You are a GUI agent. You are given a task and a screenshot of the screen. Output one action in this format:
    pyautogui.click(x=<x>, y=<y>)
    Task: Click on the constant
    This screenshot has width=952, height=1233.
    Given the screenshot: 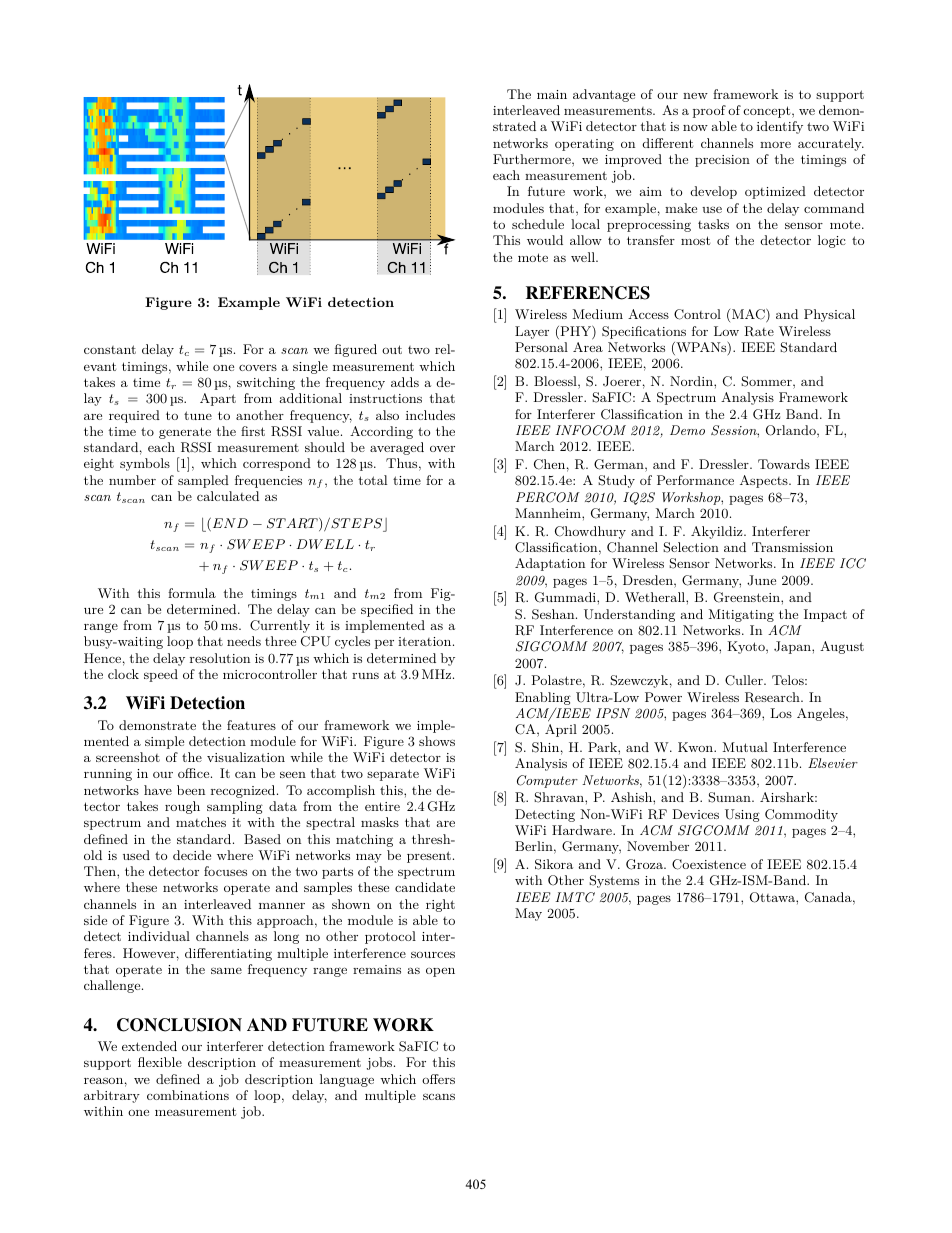 What is the action you would take?
    pyautogui.click(x=110, y=349)
